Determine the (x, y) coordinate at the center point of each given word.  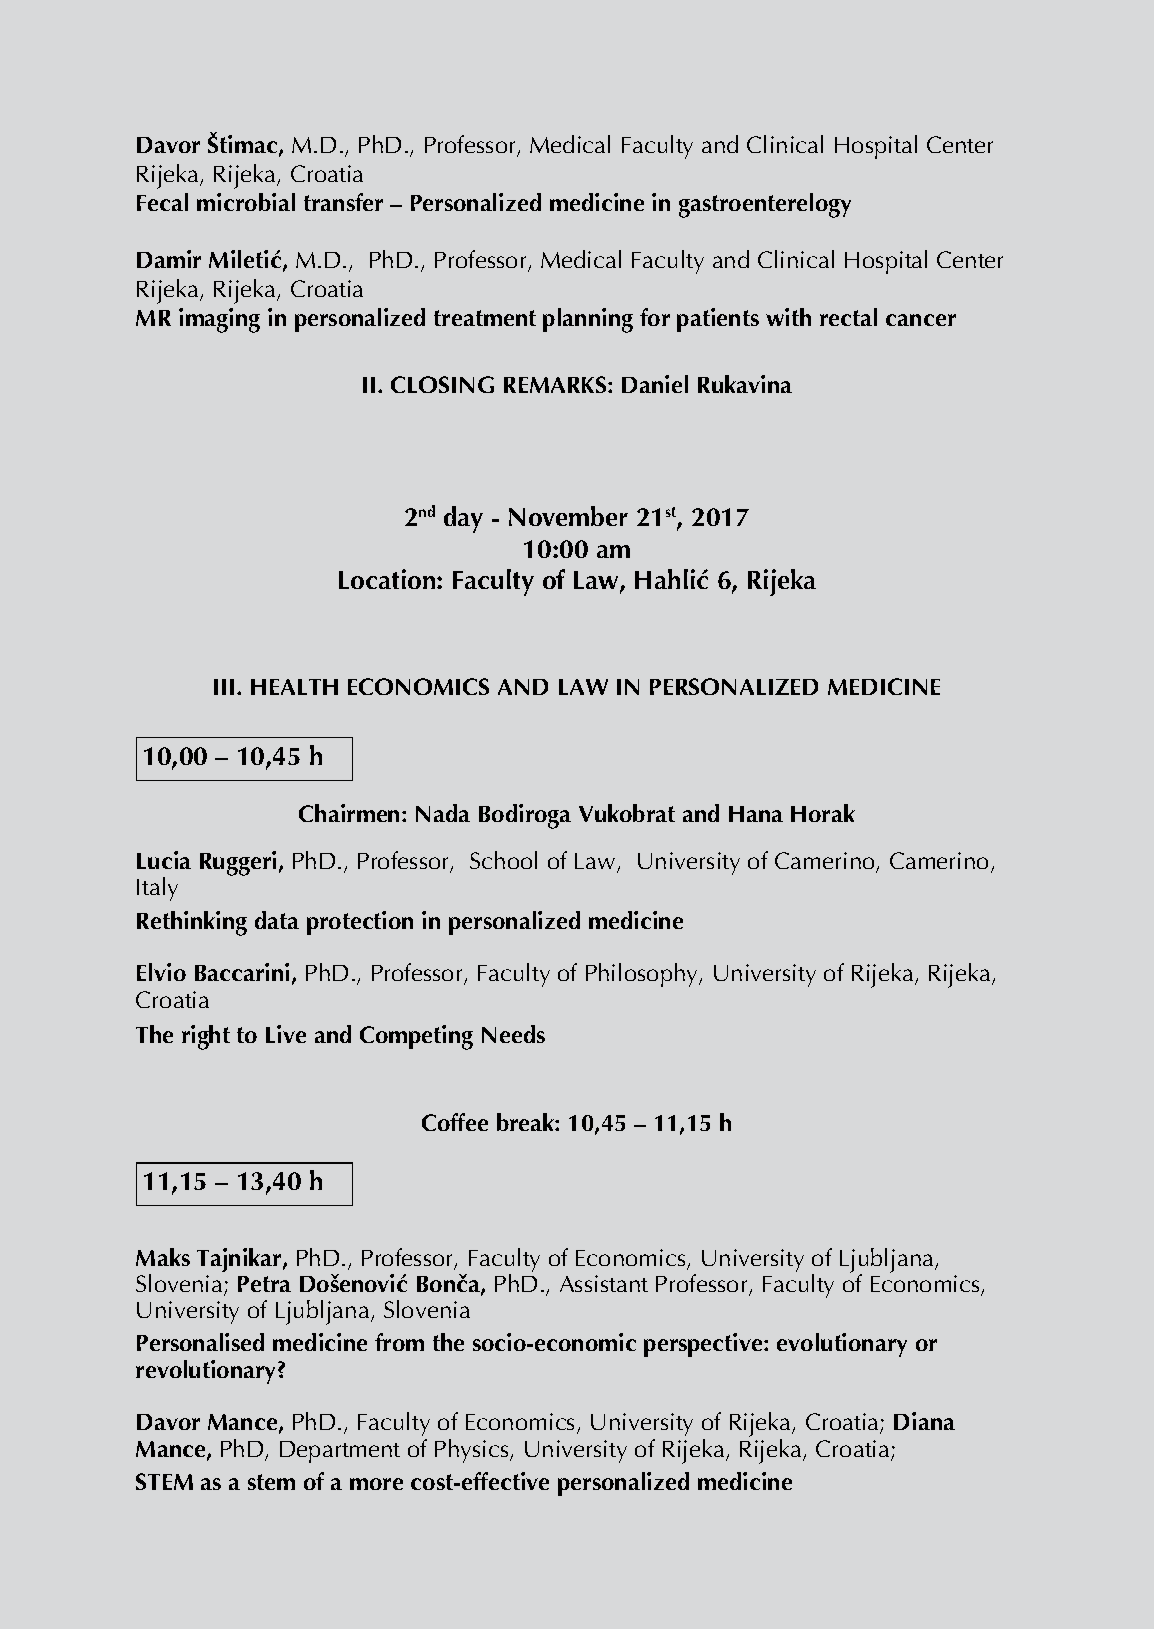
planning (588, 320)
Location (388, 579)
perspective (704, 1345)
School (503, 860)
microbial (246, 202)
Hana (756, 814)
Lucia (164, 860)
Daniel (655, 384)
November (568, 516)
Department (340, 1452)
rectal (848, 317)
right (206, 1037)
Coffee (455, 1122)
